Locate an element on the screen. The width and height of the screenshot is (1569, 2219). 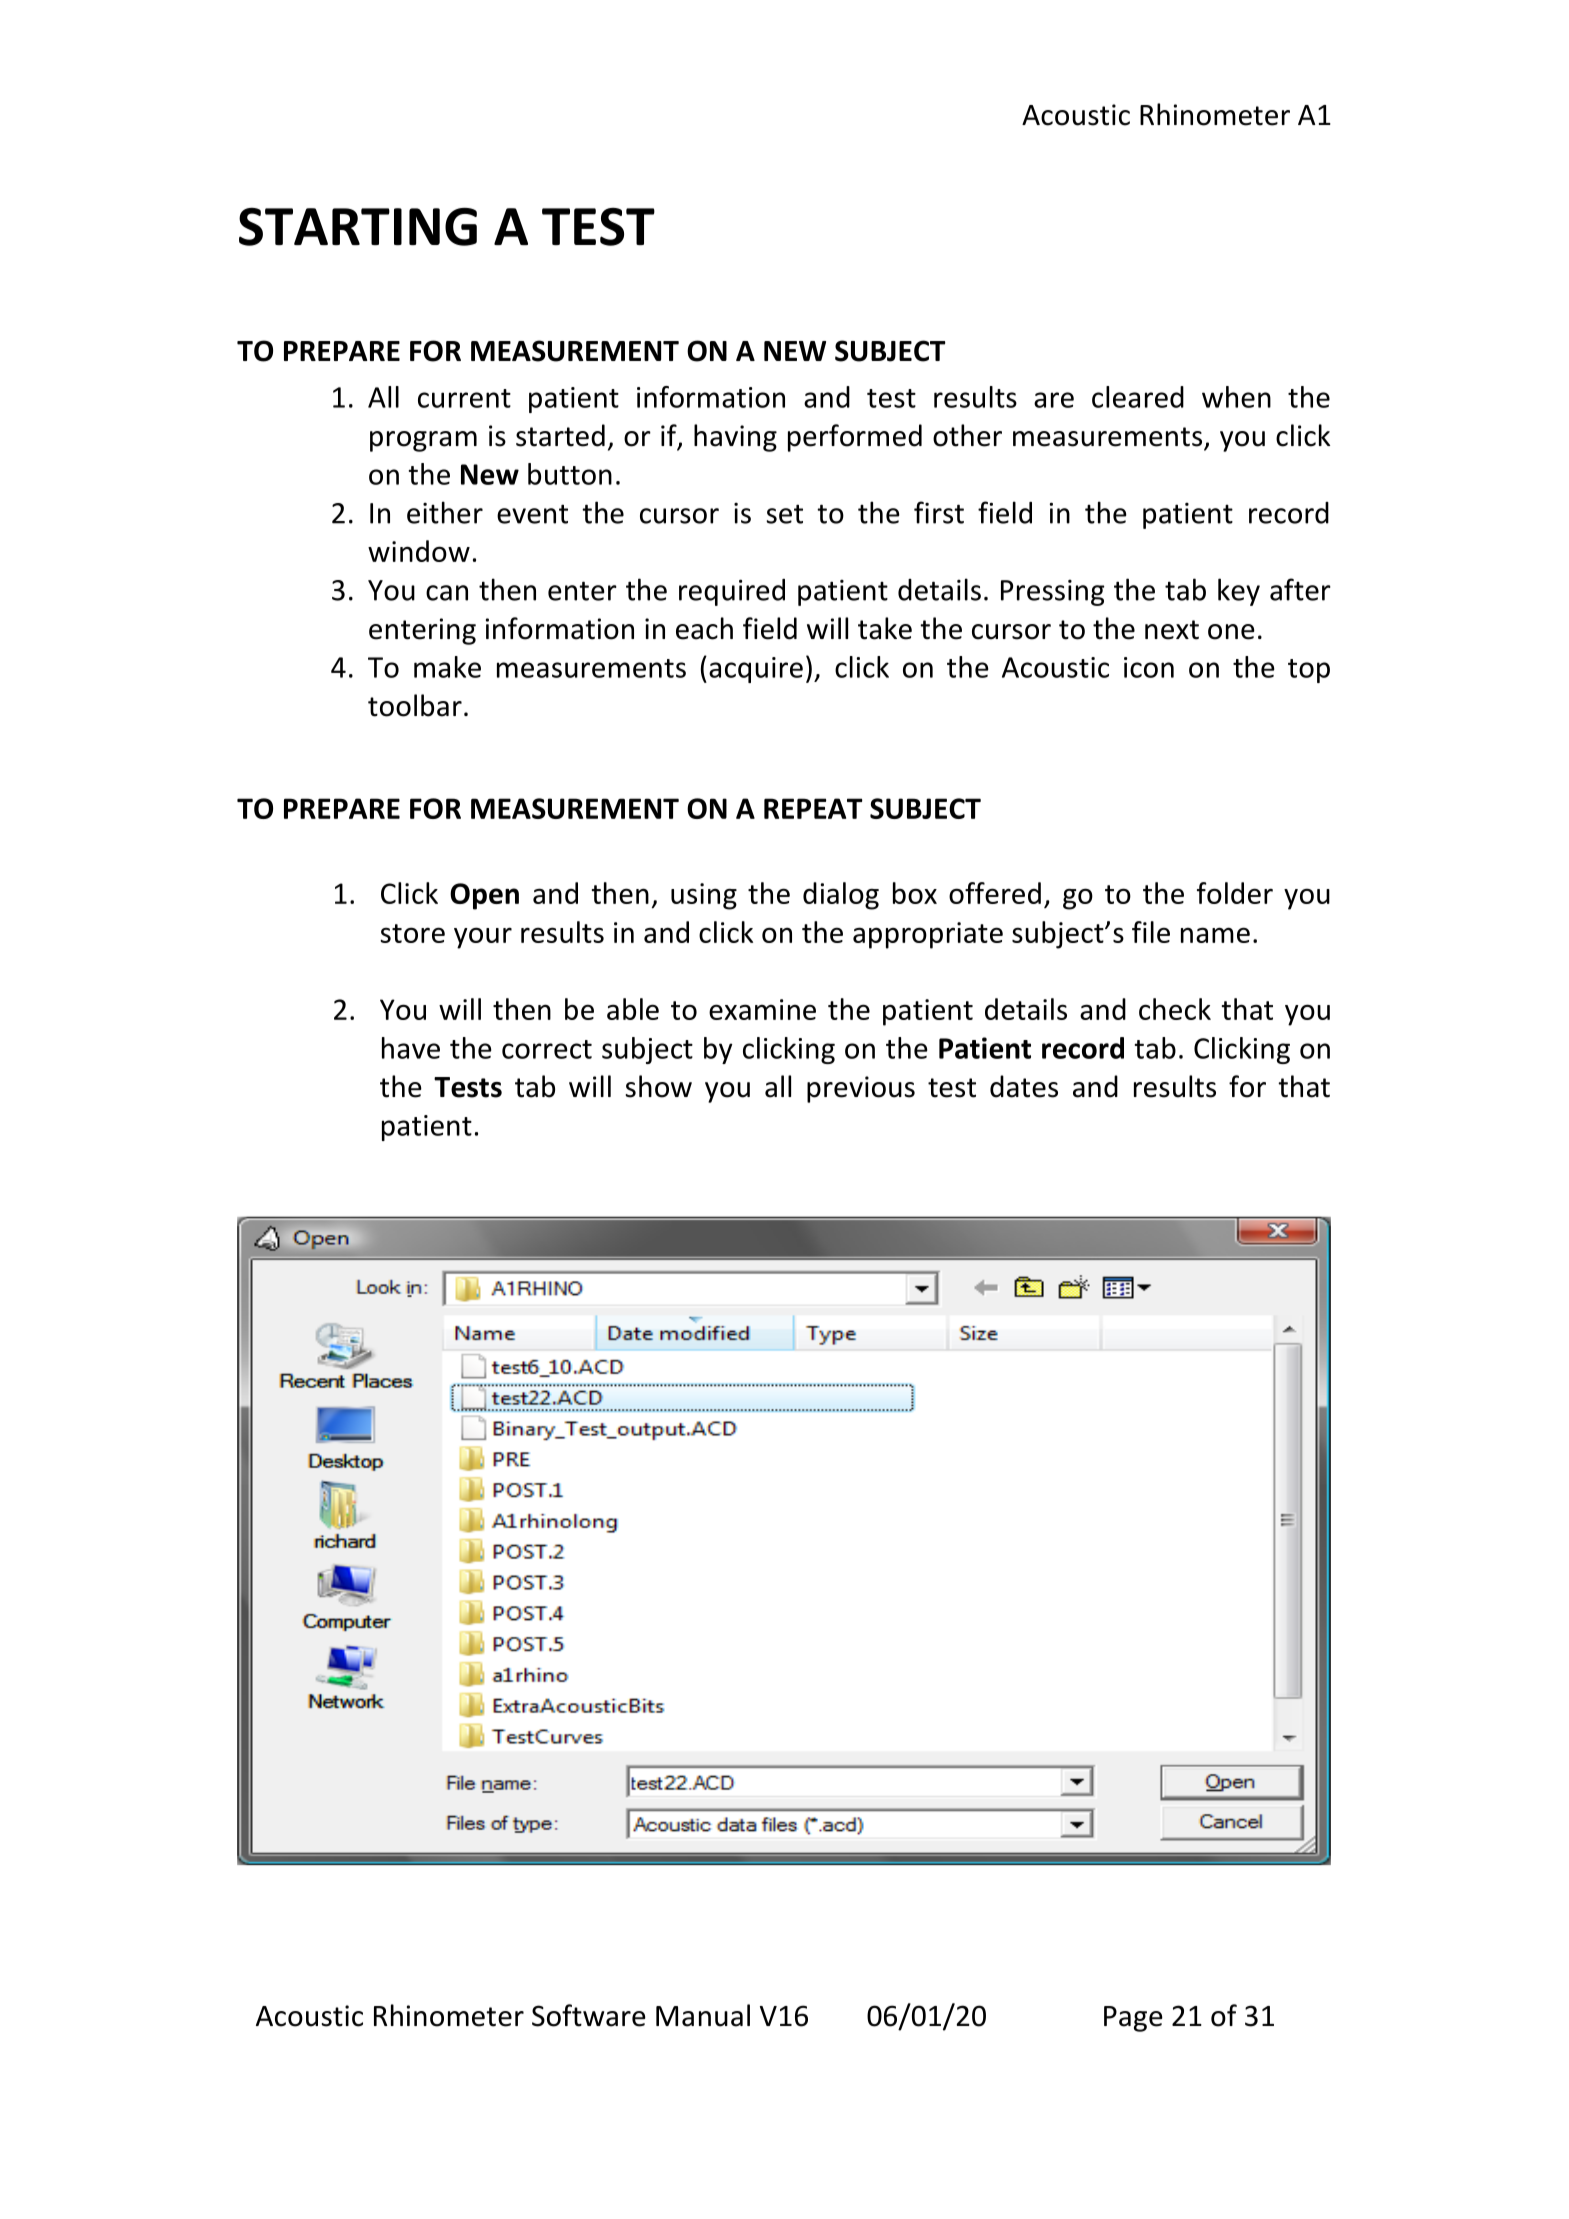
REPEAT is located at coordinates (813, 808).
